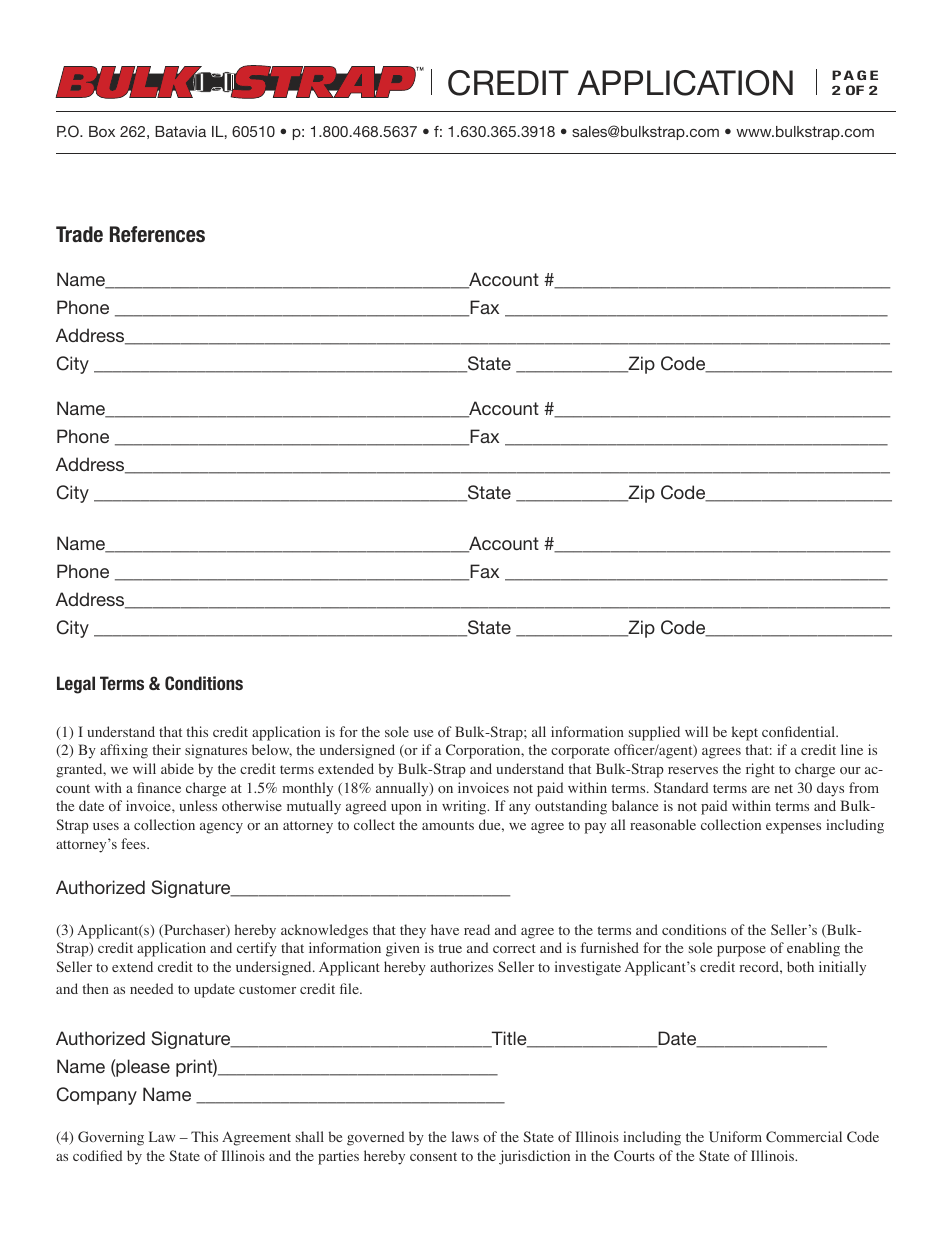 Image resolution: width=952 pixels, height=1233 pixels. Describe the element at coordinates (465, 1136) in the page. I see `laws` at that location.
